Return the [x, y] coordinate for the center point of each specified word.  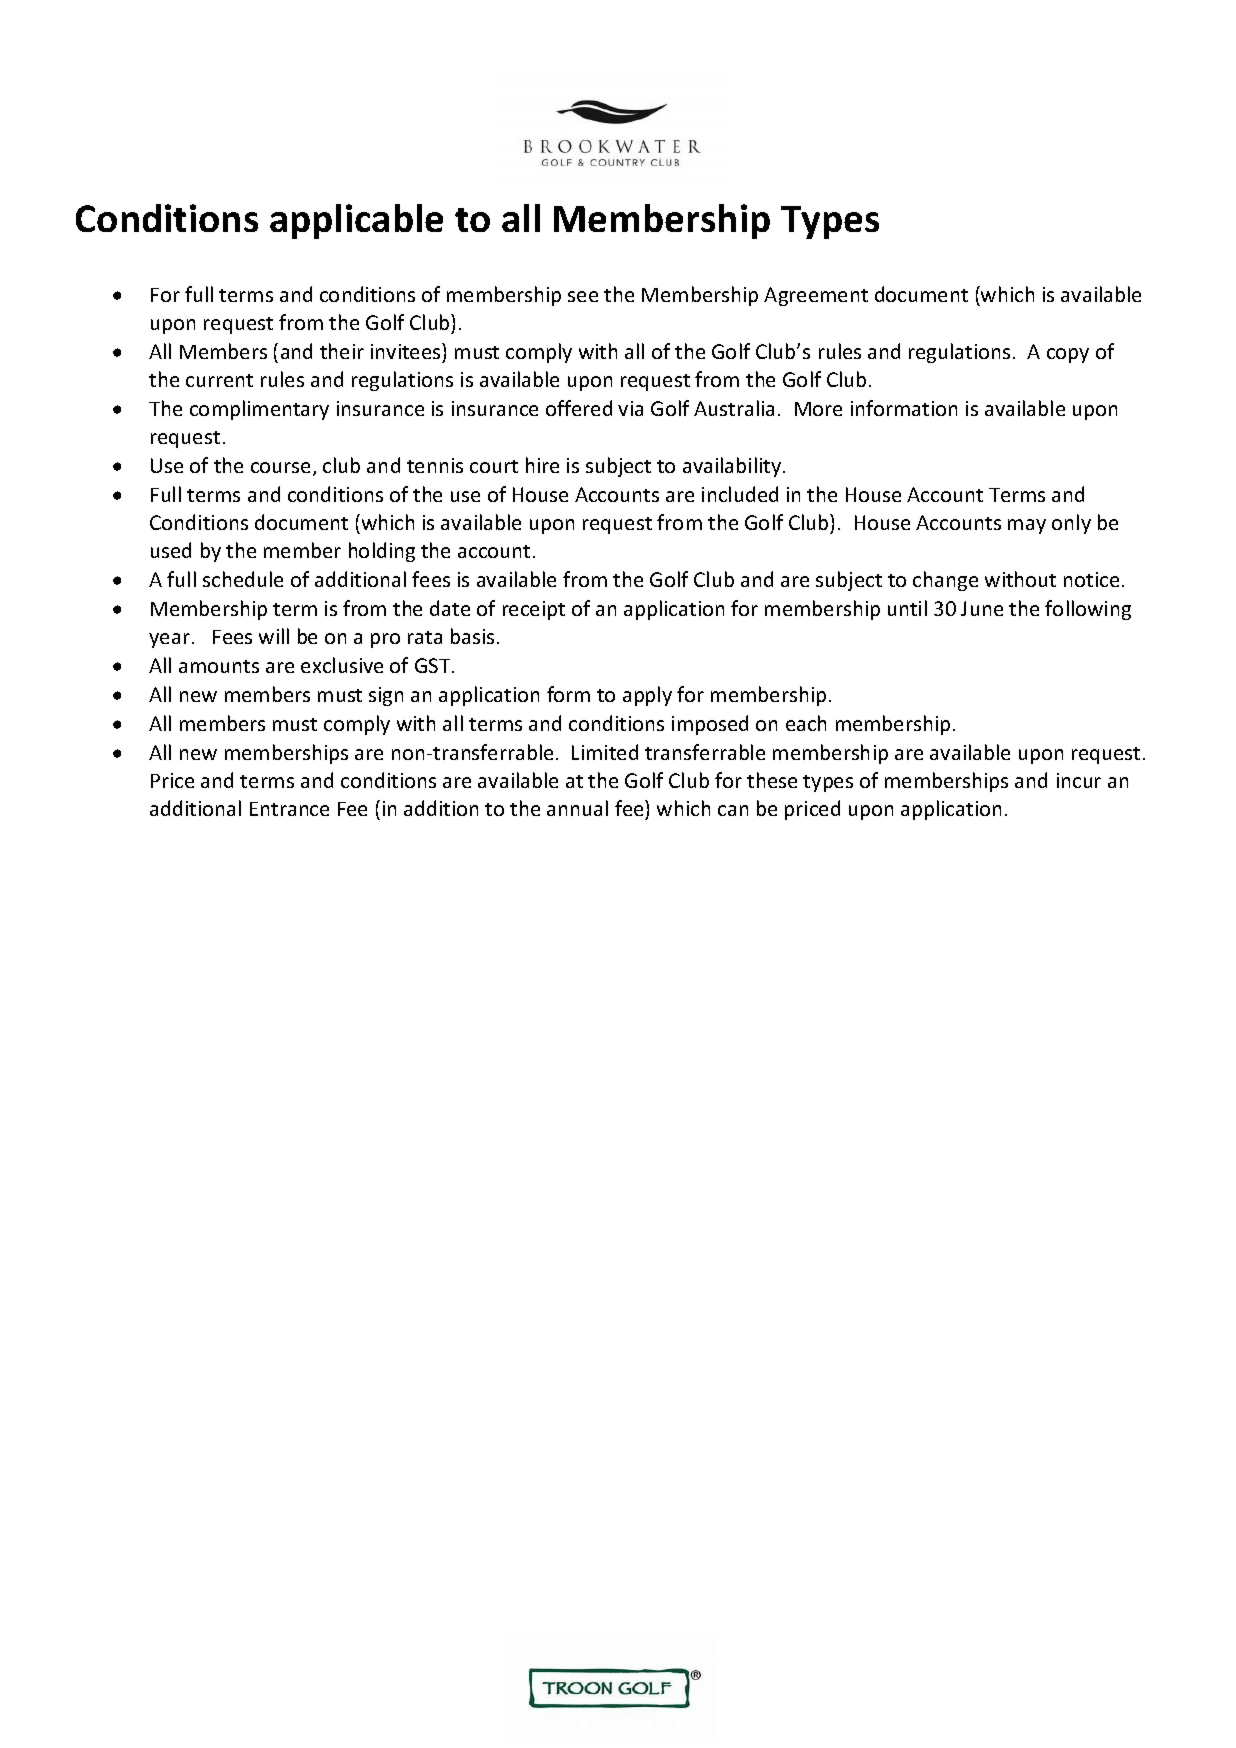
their [342, 351]
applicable [356, 221]
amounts [219, 666]
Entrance [289, 809]
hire [542, 465]
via [630, 408]
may [1027, 526]
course [282, 469]
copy [1068, 355]
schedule [243, 579]
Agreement [816, 296]
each [806, 723]
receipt [534, 610]
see [583, 296]
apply [647, 696]
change [945, 581]
